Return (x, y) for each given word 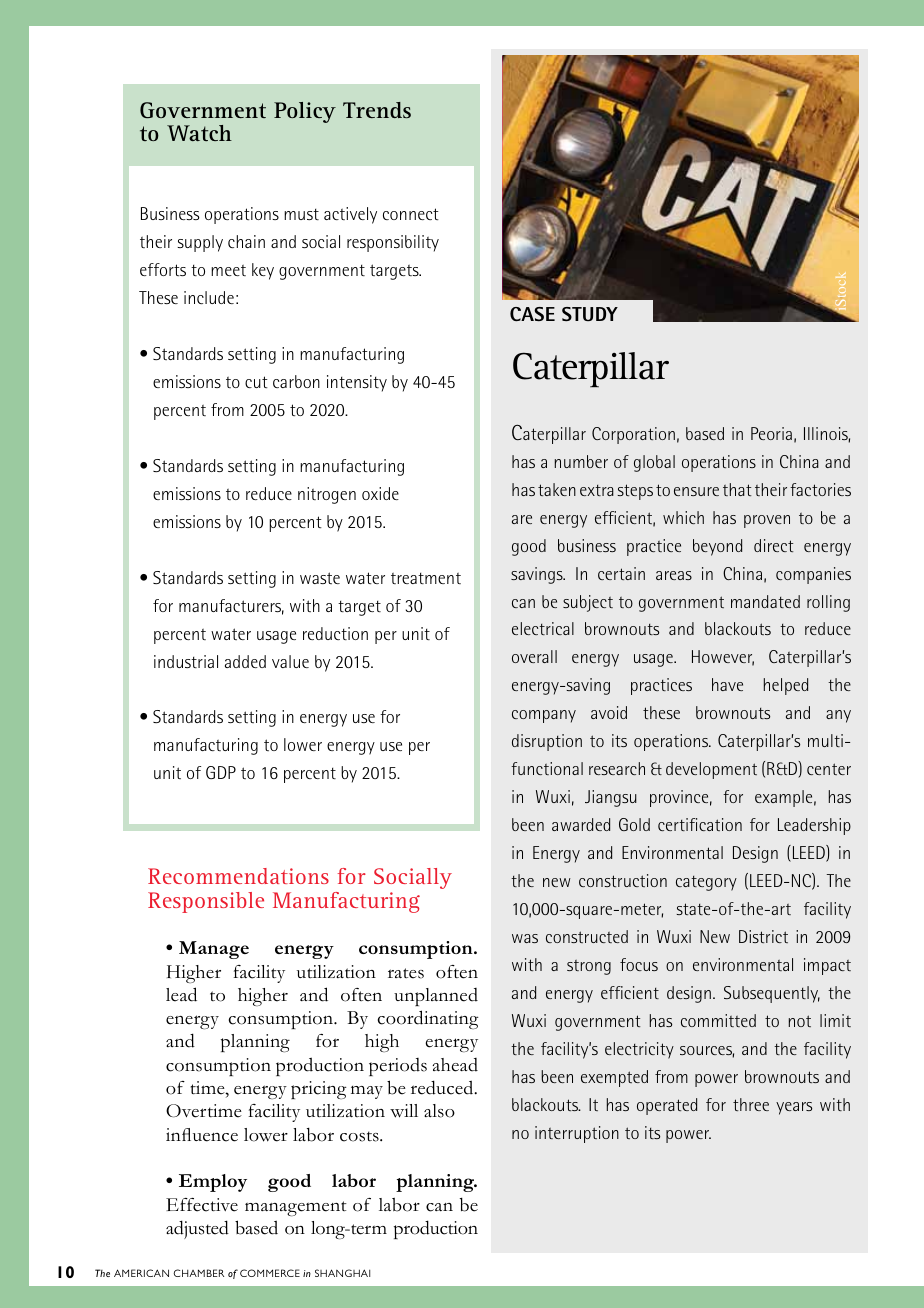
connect (411, 214)
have (727, 684)
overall (534, 656)
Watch (199, 133)
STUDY (590, 314)
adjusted (197, 1229)
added (245, 661)
